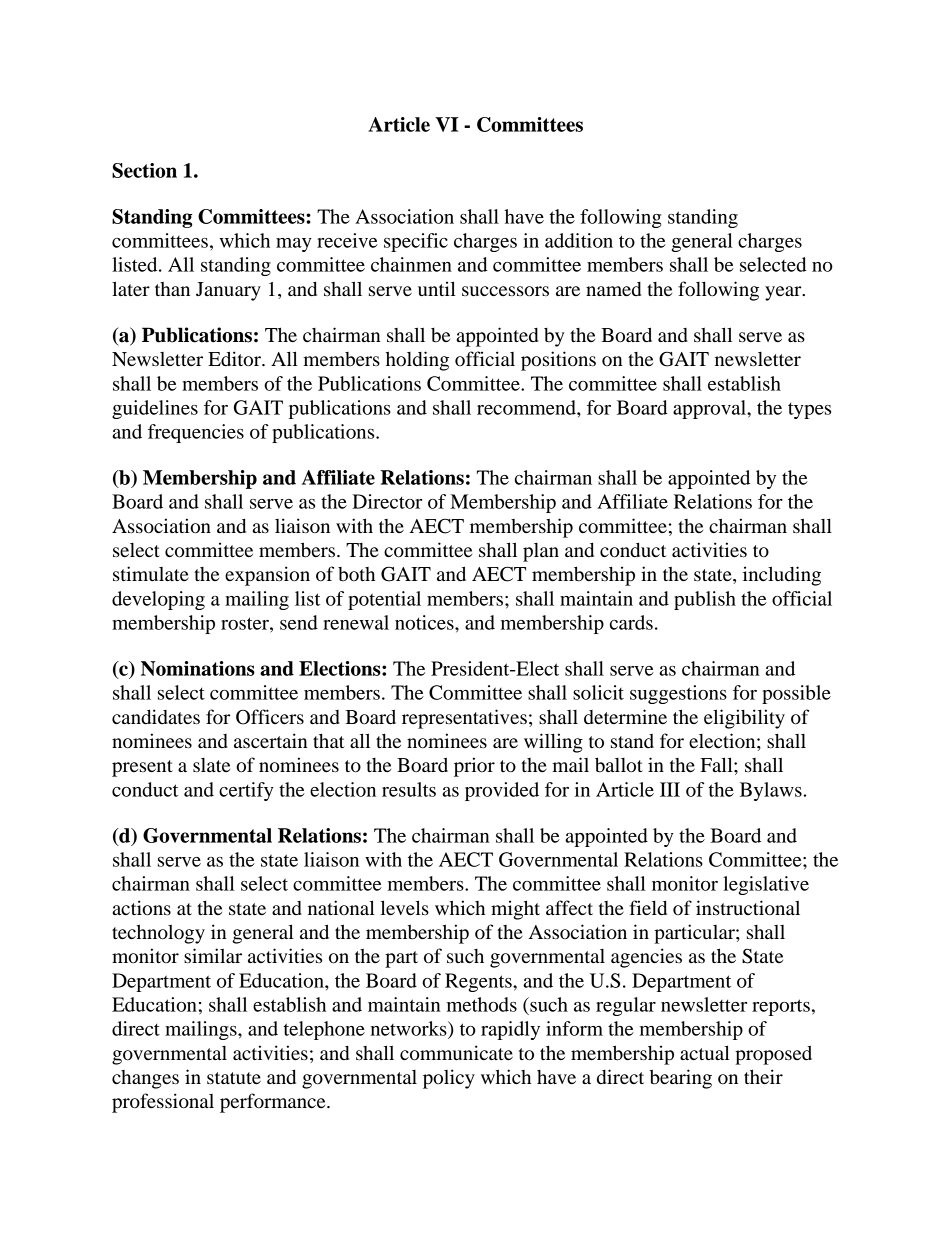 The image size is (952, 1233). What do you see at coordinates (267, 576) in the image?
I see `expansion` at bounding box center [267, 576].
